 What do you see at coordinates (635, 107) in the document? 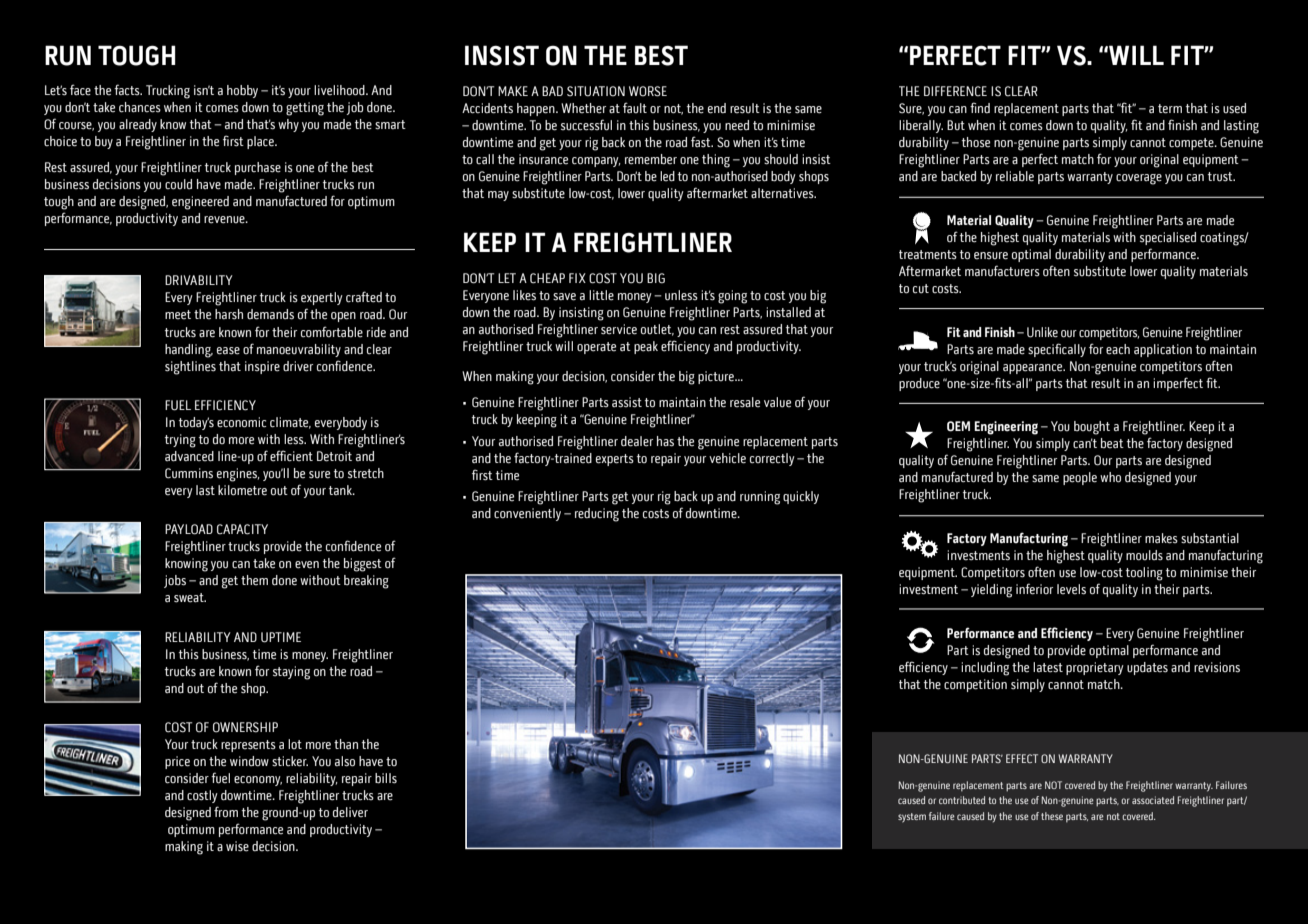
I see `fault` at bounding box center [635, 107].
